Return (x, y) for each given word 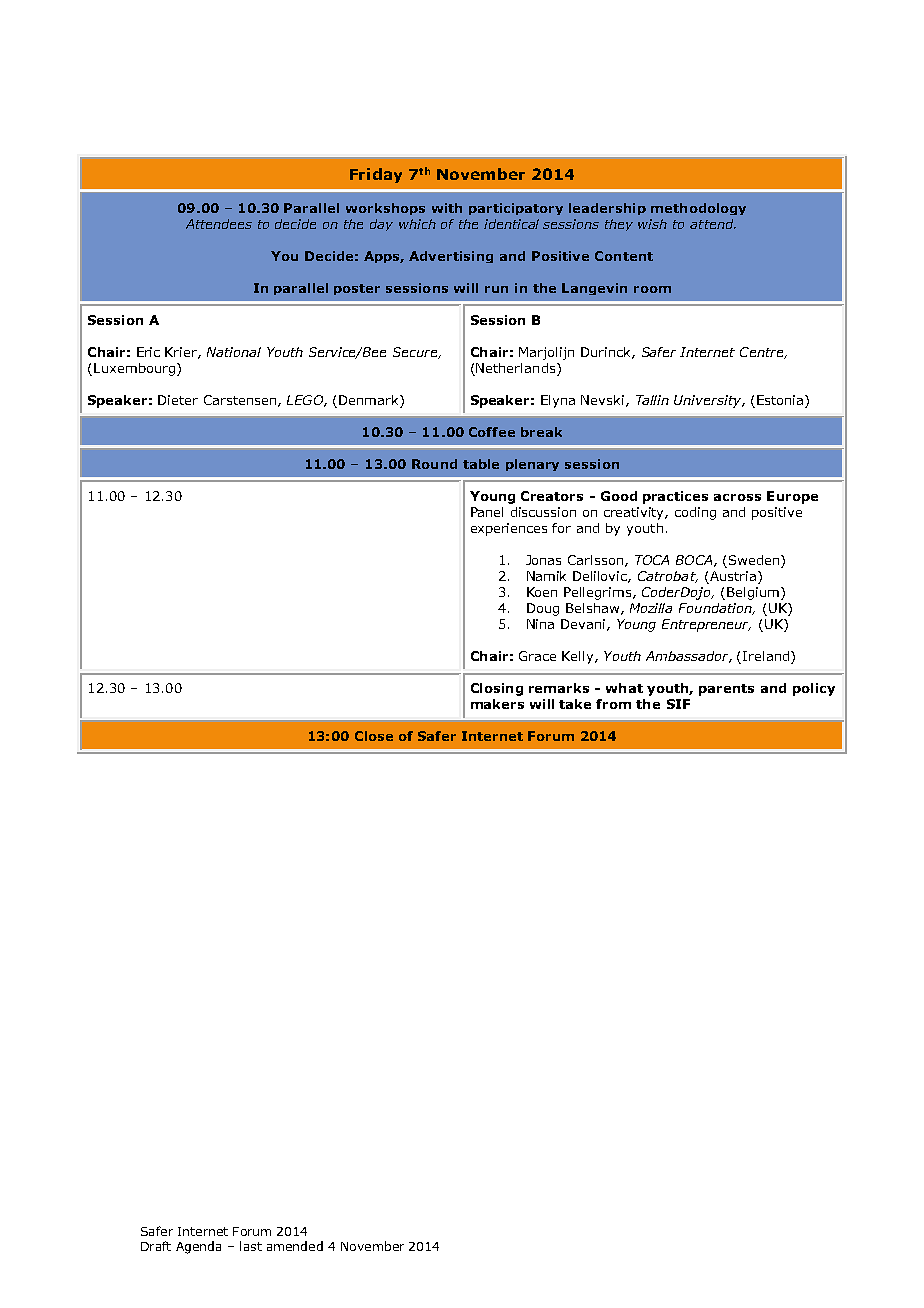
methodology (698, 209)
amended (295, 1246)
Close (374, 736)
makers (497, 704)
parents (726, 690)
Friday (376, 175)
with (447, 208)
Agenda (198, 1247)
